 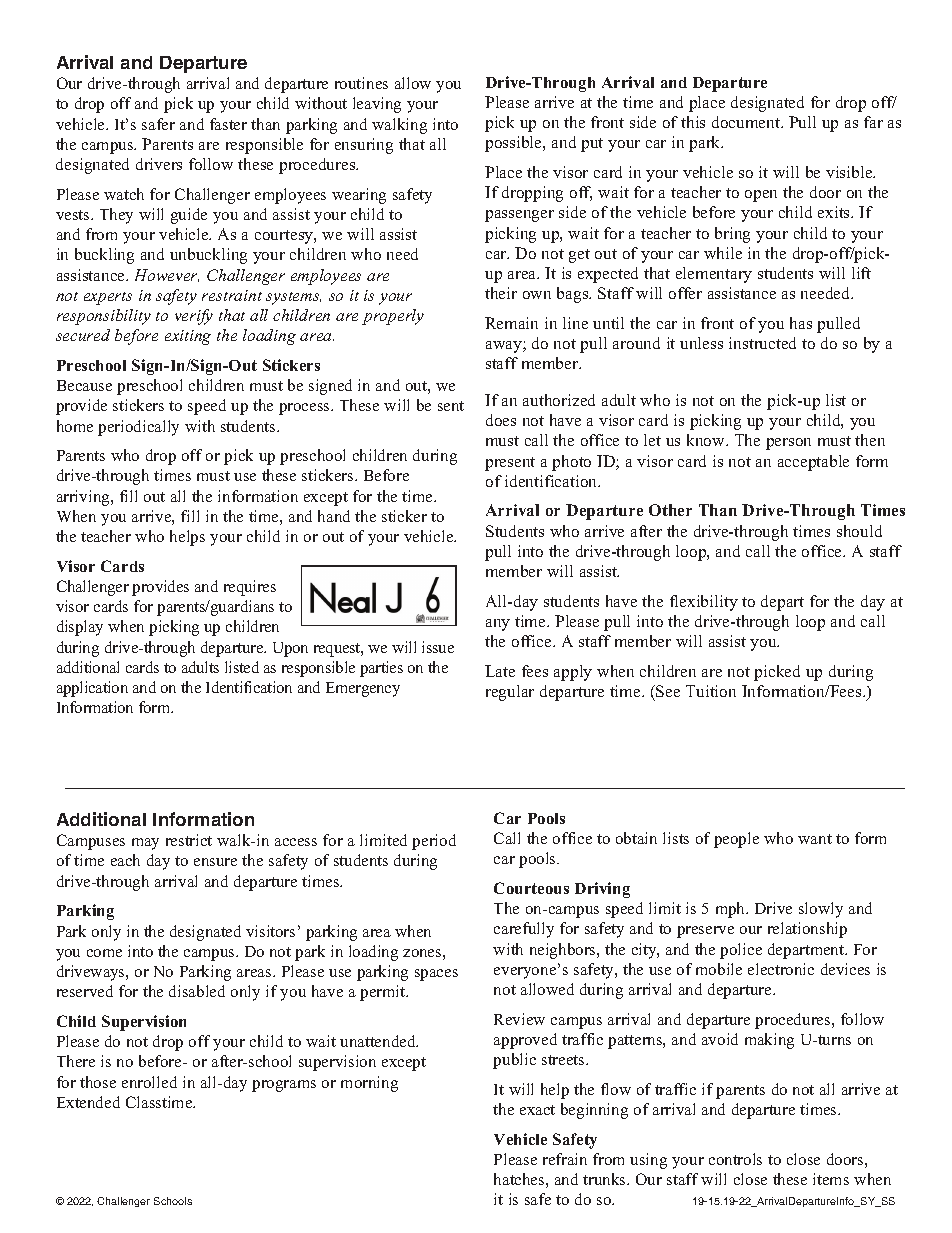 What do you see at coordinates (149, 1082) in the screenshot?
I see `enrolled` at bounding box center [149, 1082].
